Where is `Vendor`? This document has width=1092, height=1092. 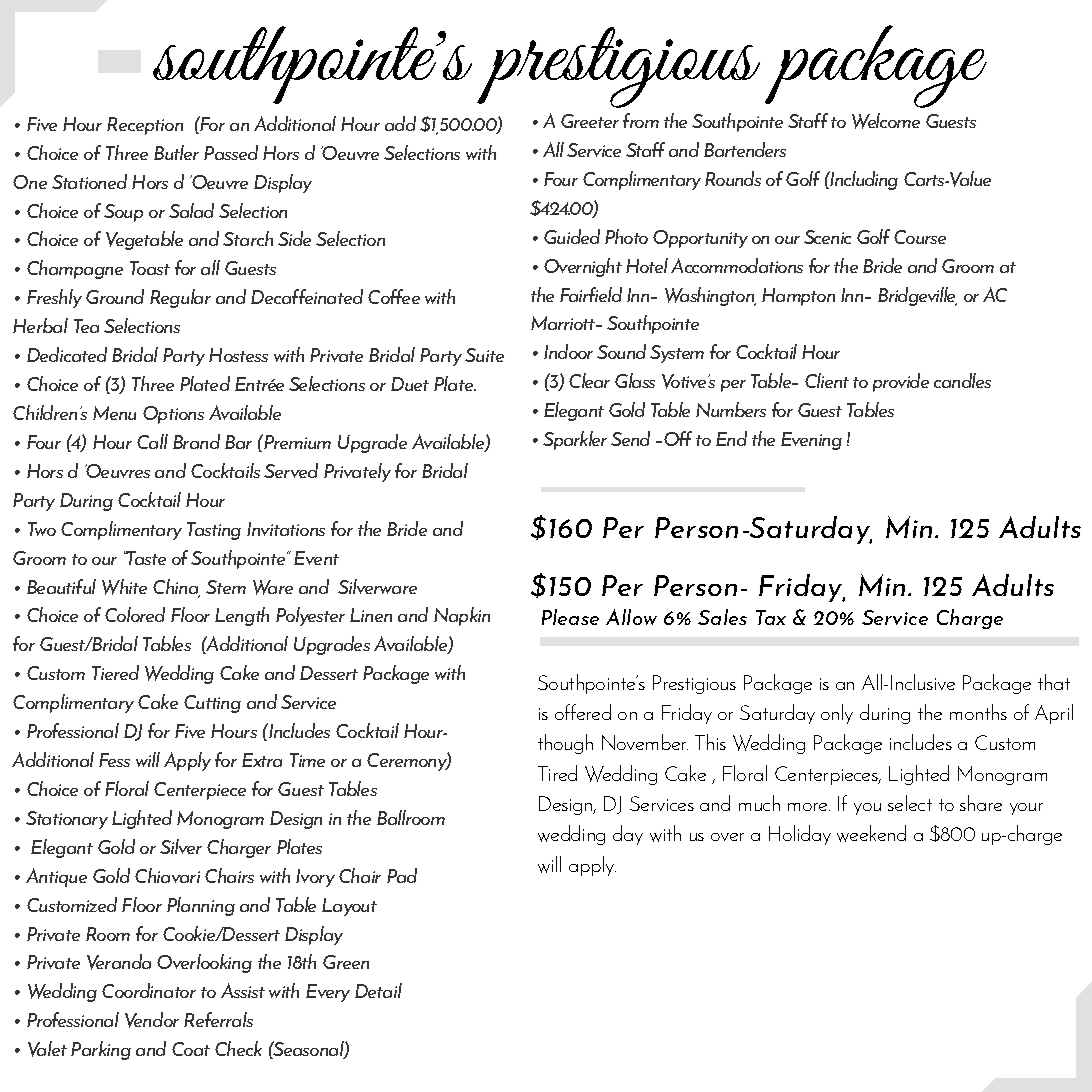
Vendor is located at coordinates (152, 1020).
